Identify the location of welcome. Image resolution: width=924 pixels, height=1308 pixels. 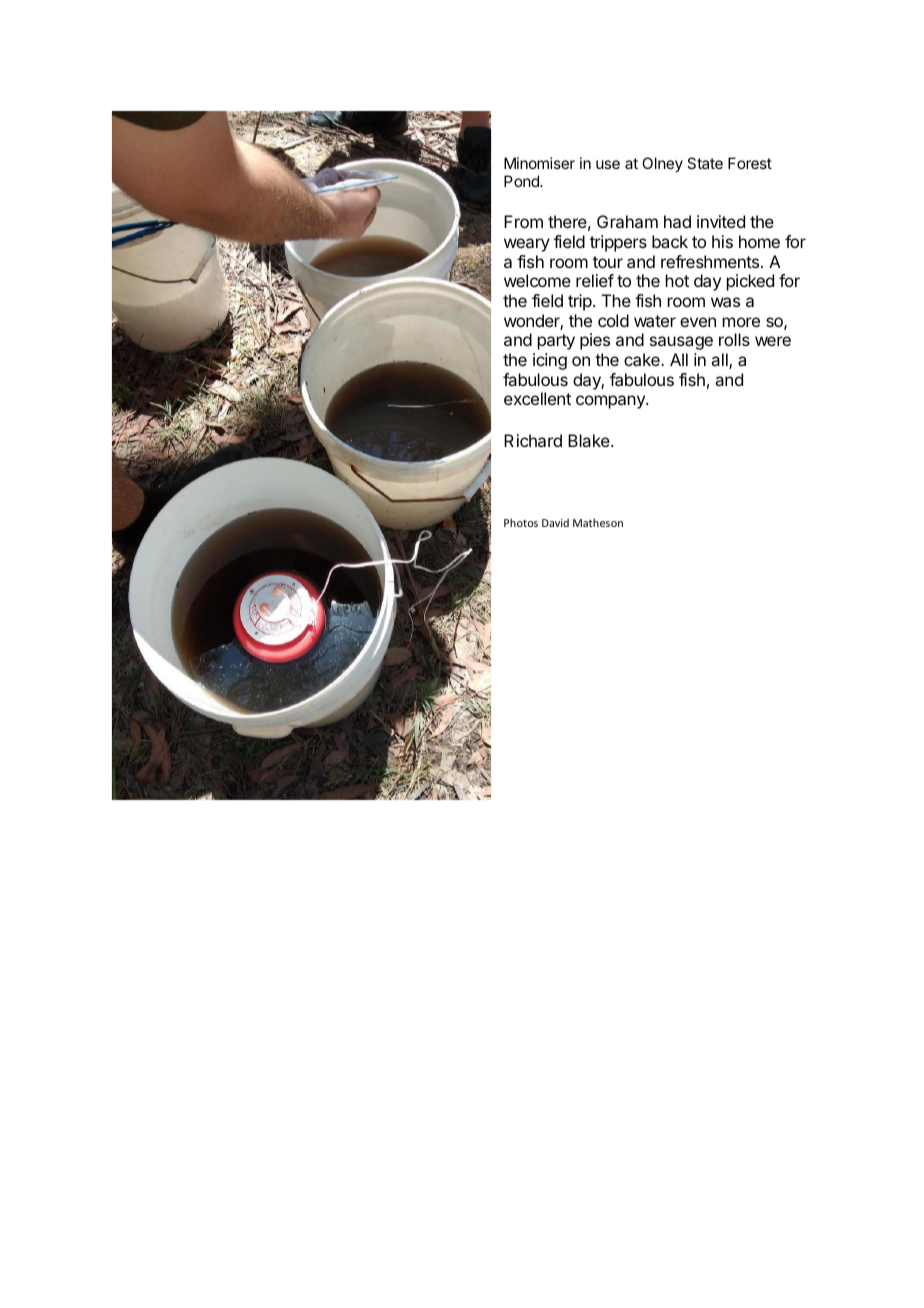
(537, 280).
